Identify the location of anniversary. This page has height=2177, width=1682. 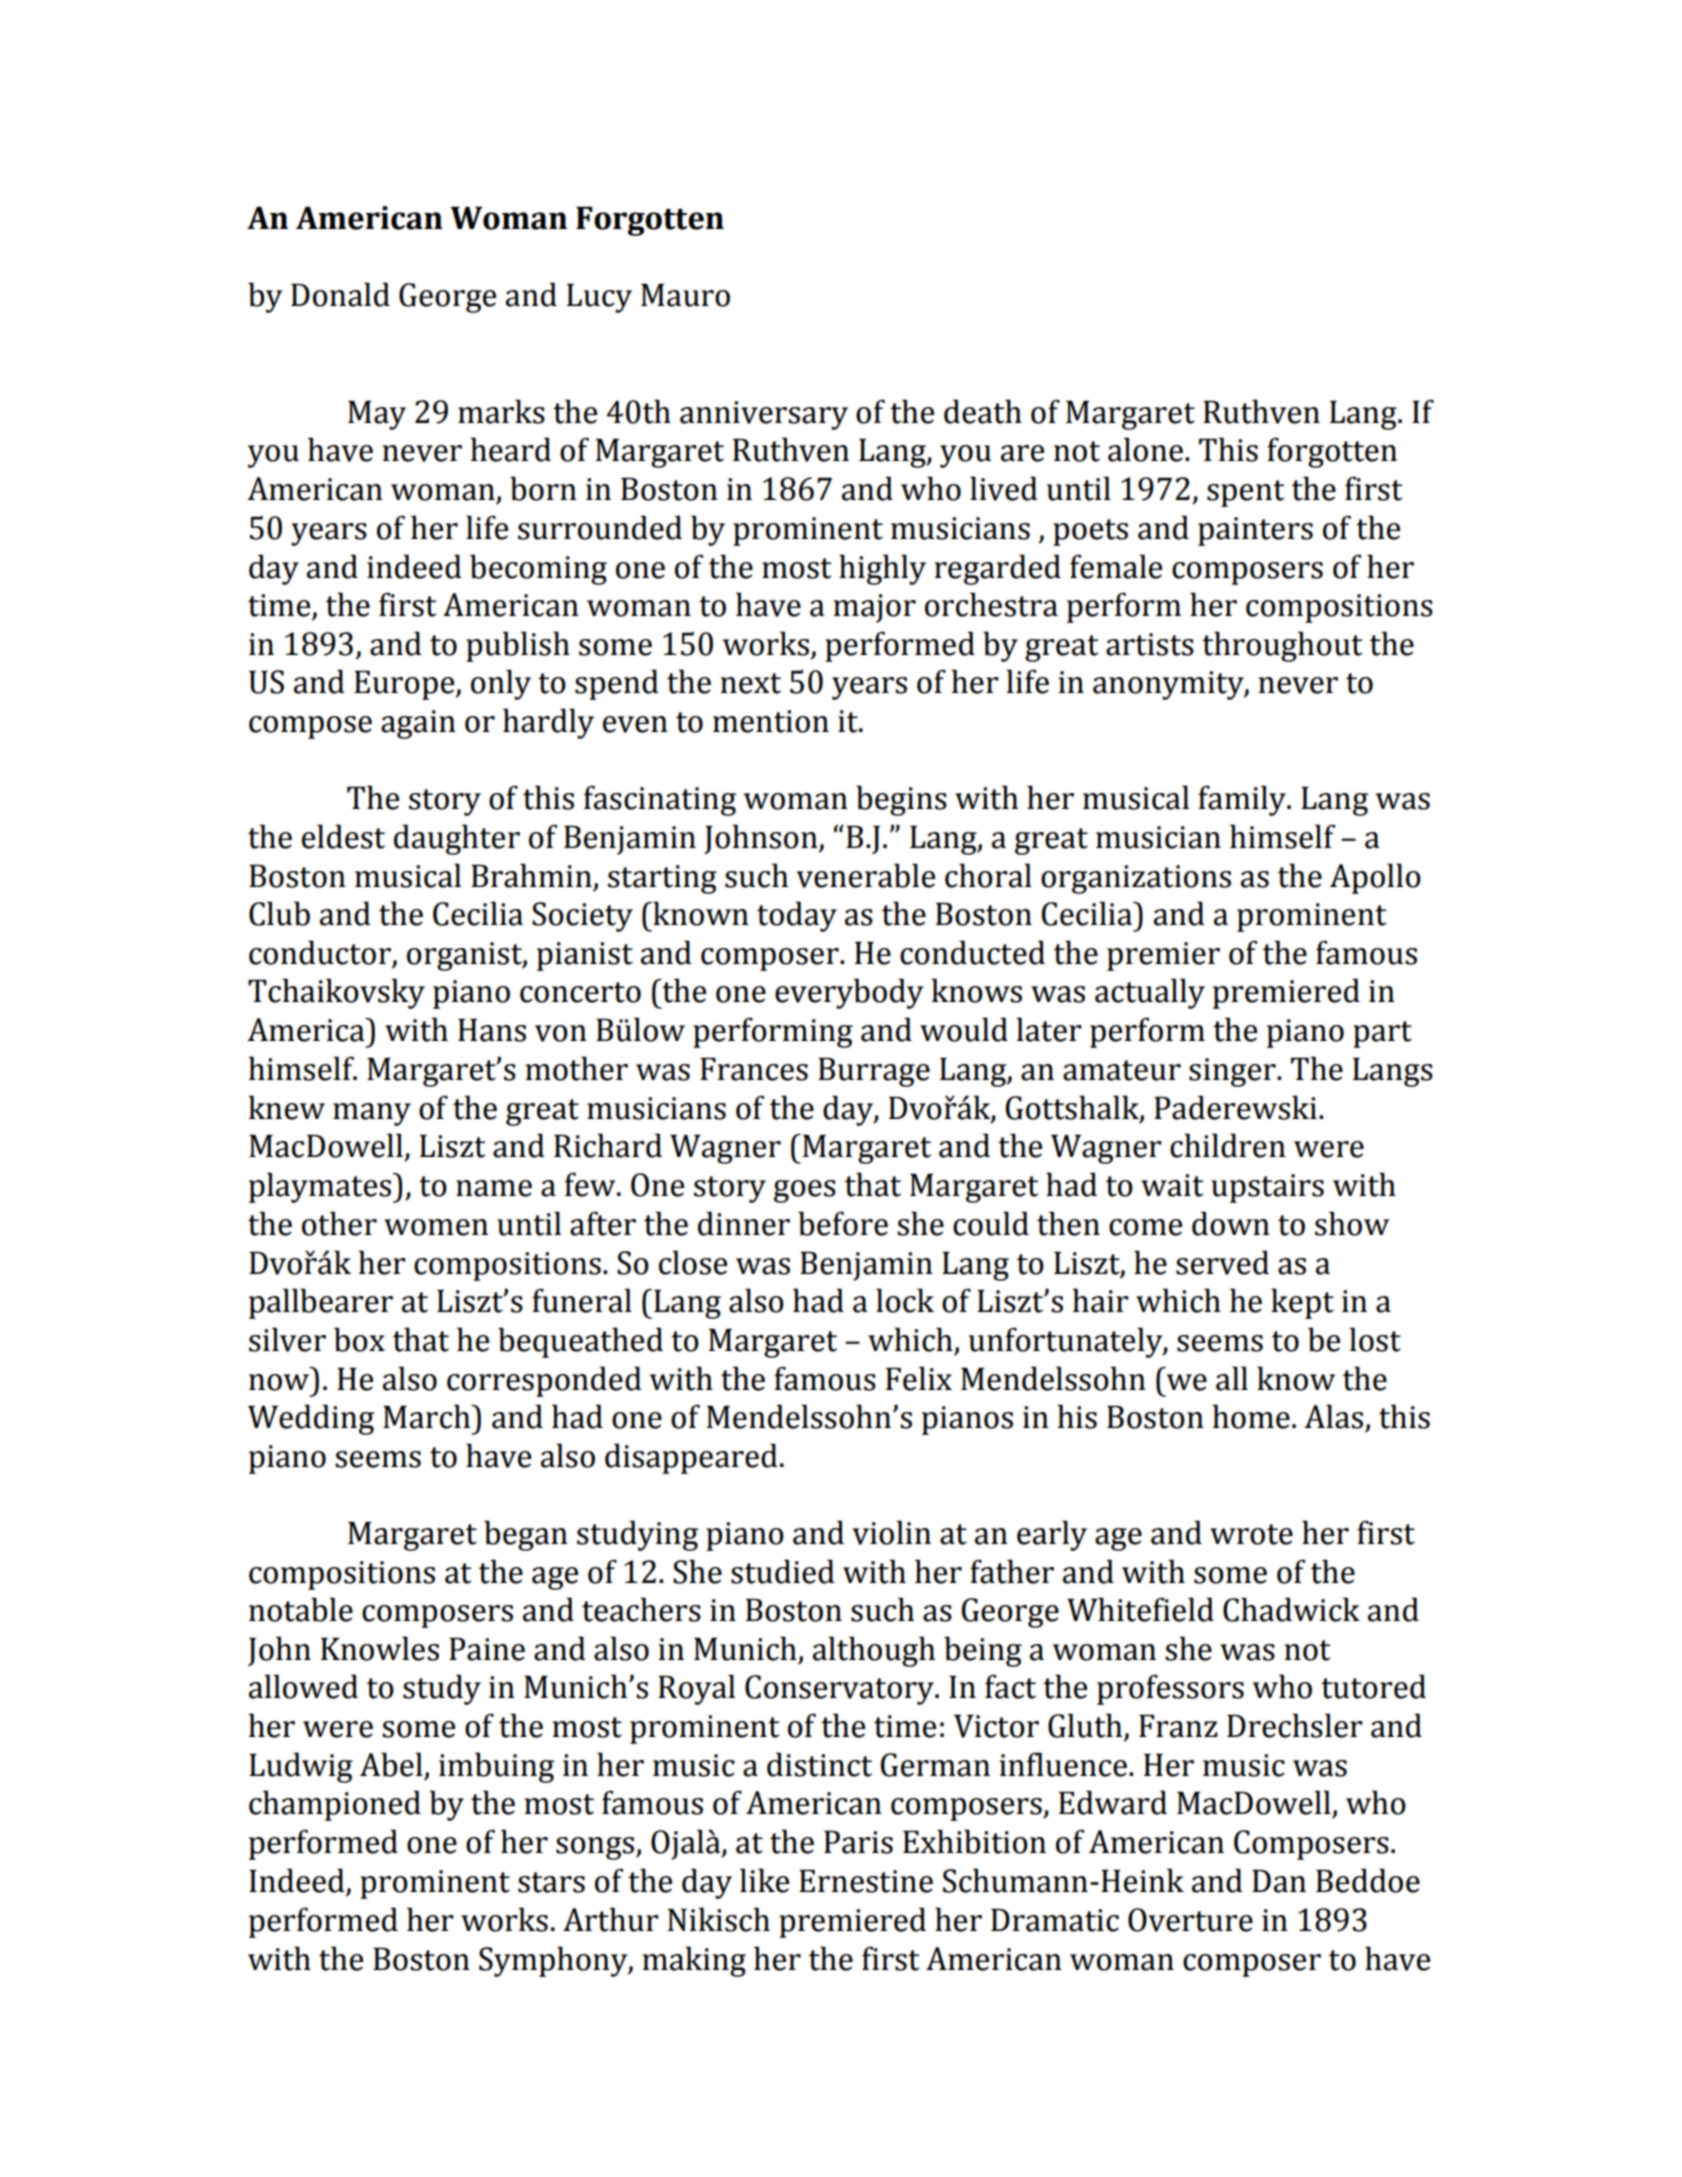
(764, 415).
